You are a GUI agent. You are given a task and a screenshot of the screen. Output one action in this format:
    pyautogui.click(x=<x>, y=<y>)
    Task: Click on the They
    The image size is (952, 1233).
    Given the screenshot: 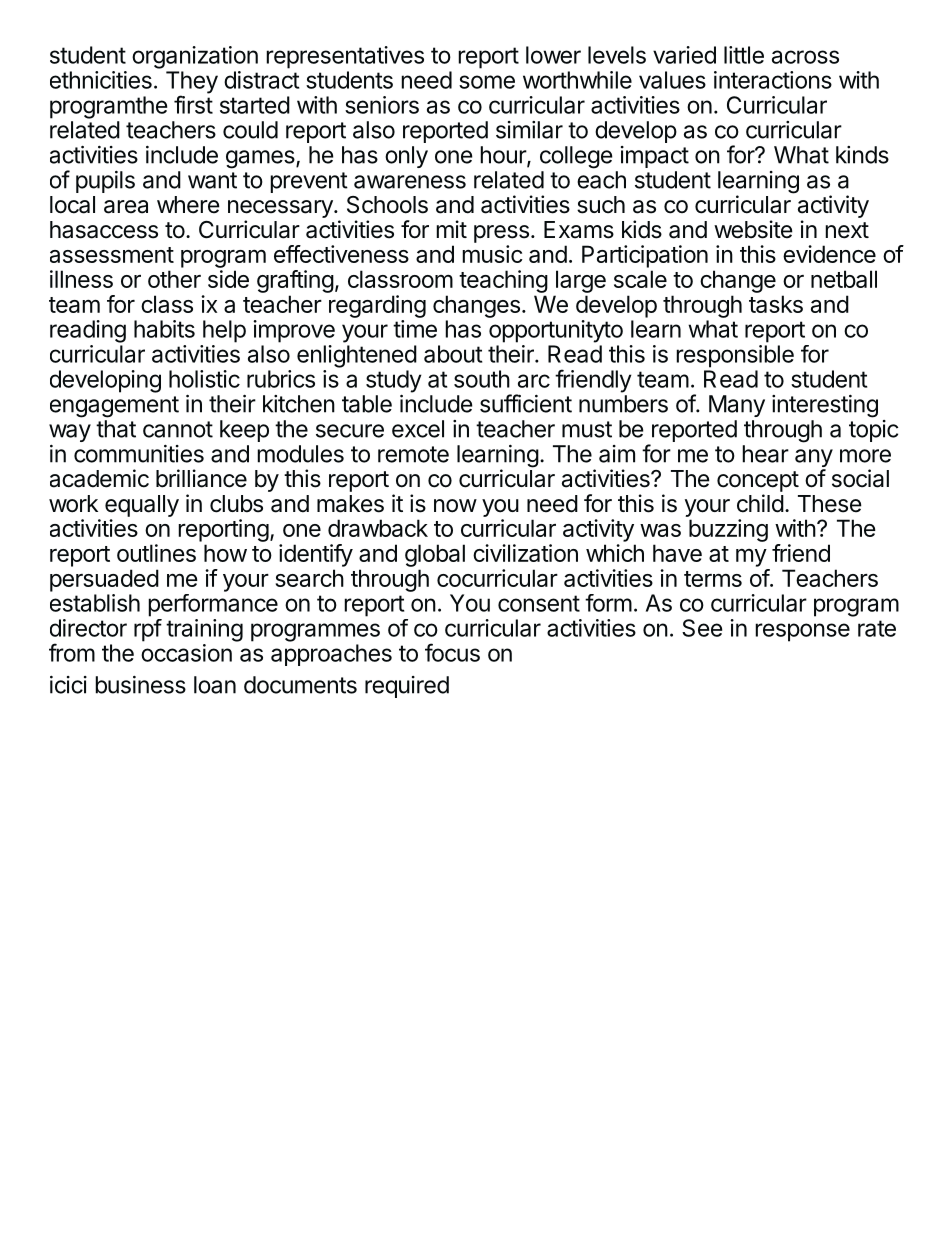 What is the action you would take?
    pyautogui.click(x=192, y=83)
